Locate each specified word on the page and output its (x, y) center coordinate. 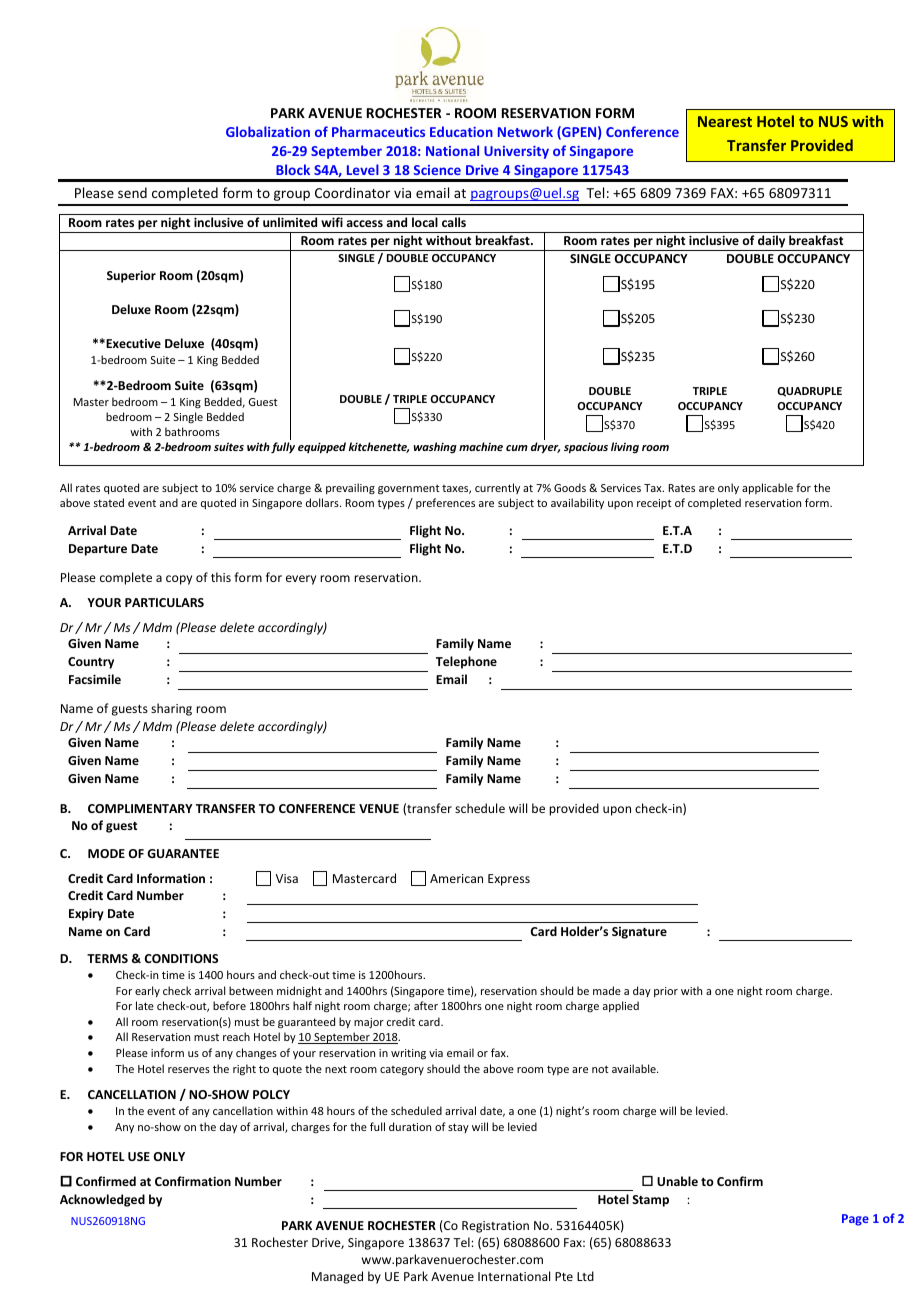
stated (109, 502)
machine (481, 446)
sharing (171, 709)
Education (461, 131)
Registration (495, 1227)
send (132, 192)
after (426, 1005)
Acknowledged (102, 1200)
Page (855, 1220)
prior (666, 992)
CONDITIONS (181, 958)
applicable (767, 488)
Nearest (725, 121)
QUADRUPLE (809, 392)
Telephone (466, 662)
